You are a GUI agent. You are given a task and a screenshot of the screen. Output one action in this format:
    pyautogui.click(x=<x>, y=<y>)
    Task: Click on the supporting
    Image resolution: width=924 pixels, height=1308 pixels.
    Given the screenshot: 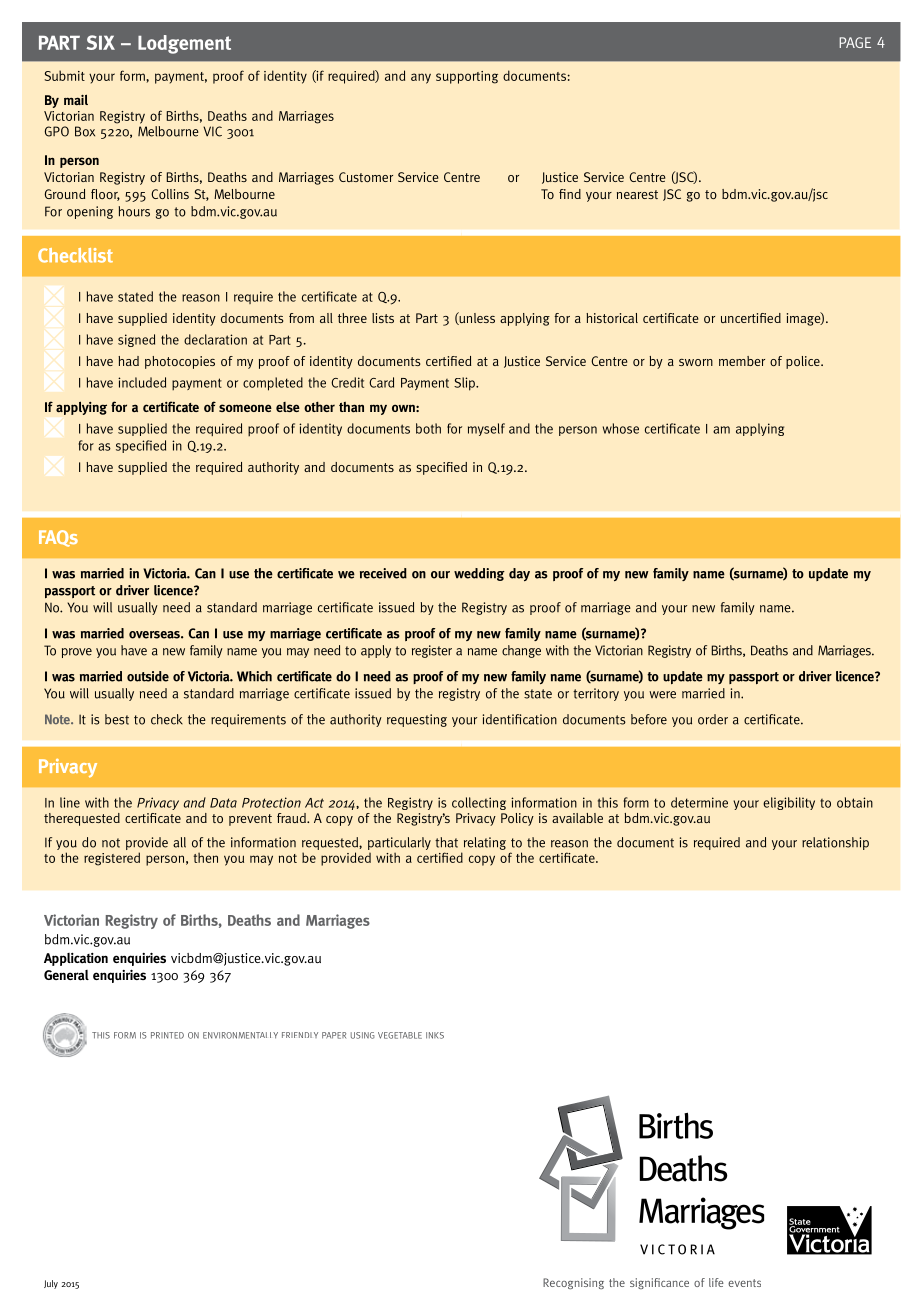 What is the action you would take?
    pyautogui.click(x=467, y=77)
